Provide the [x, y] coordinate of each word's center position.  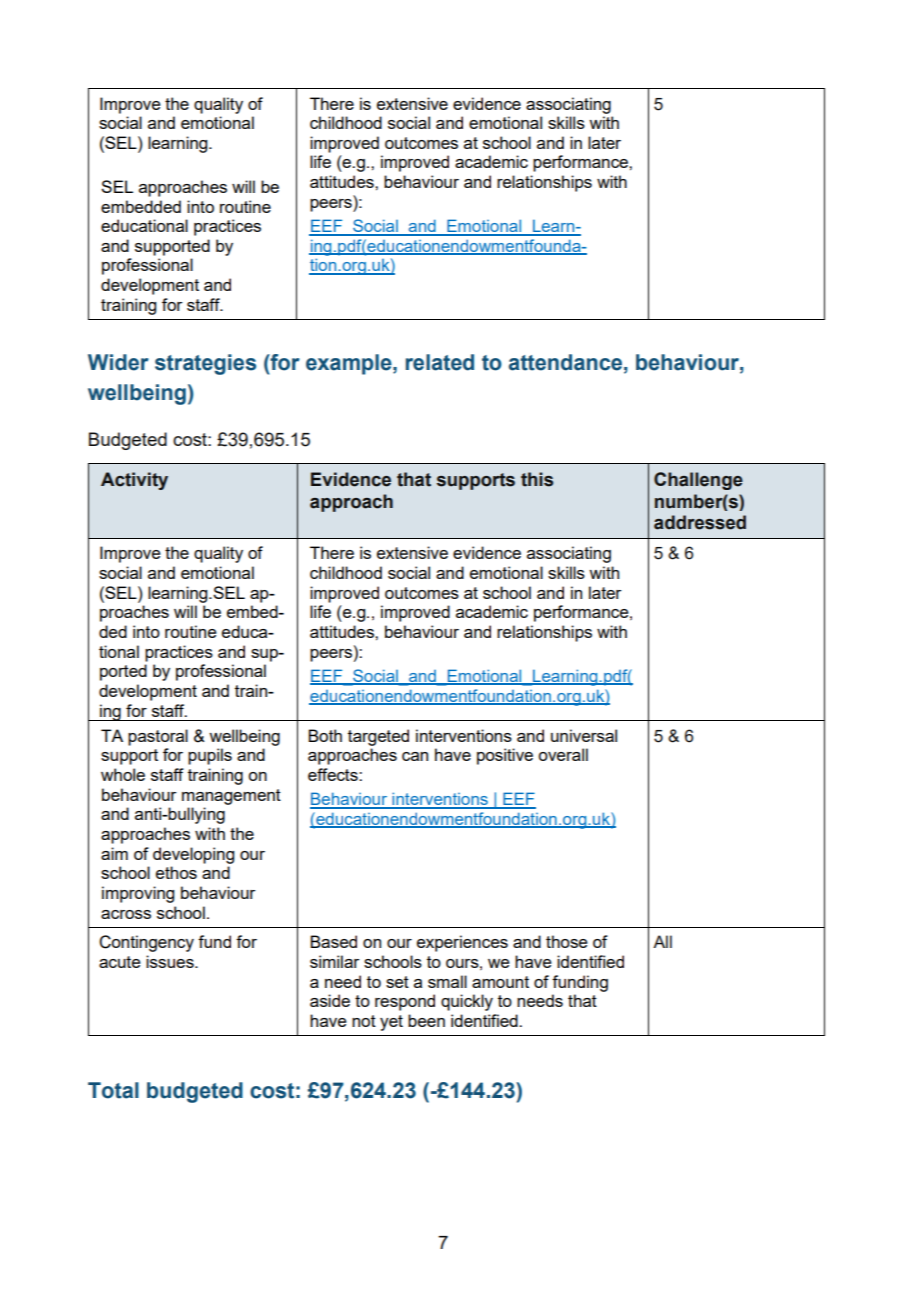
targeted [378, 737]
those [567, 941]
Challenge [698, 481]
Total [113, 1090]
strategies [205, 364]
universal [584, 735]
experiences [462, 943]
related [440, 362]
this [537, 479]
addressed [700, 522]
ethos [176, 872]
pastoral [158, 737]
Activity [134, 481]
